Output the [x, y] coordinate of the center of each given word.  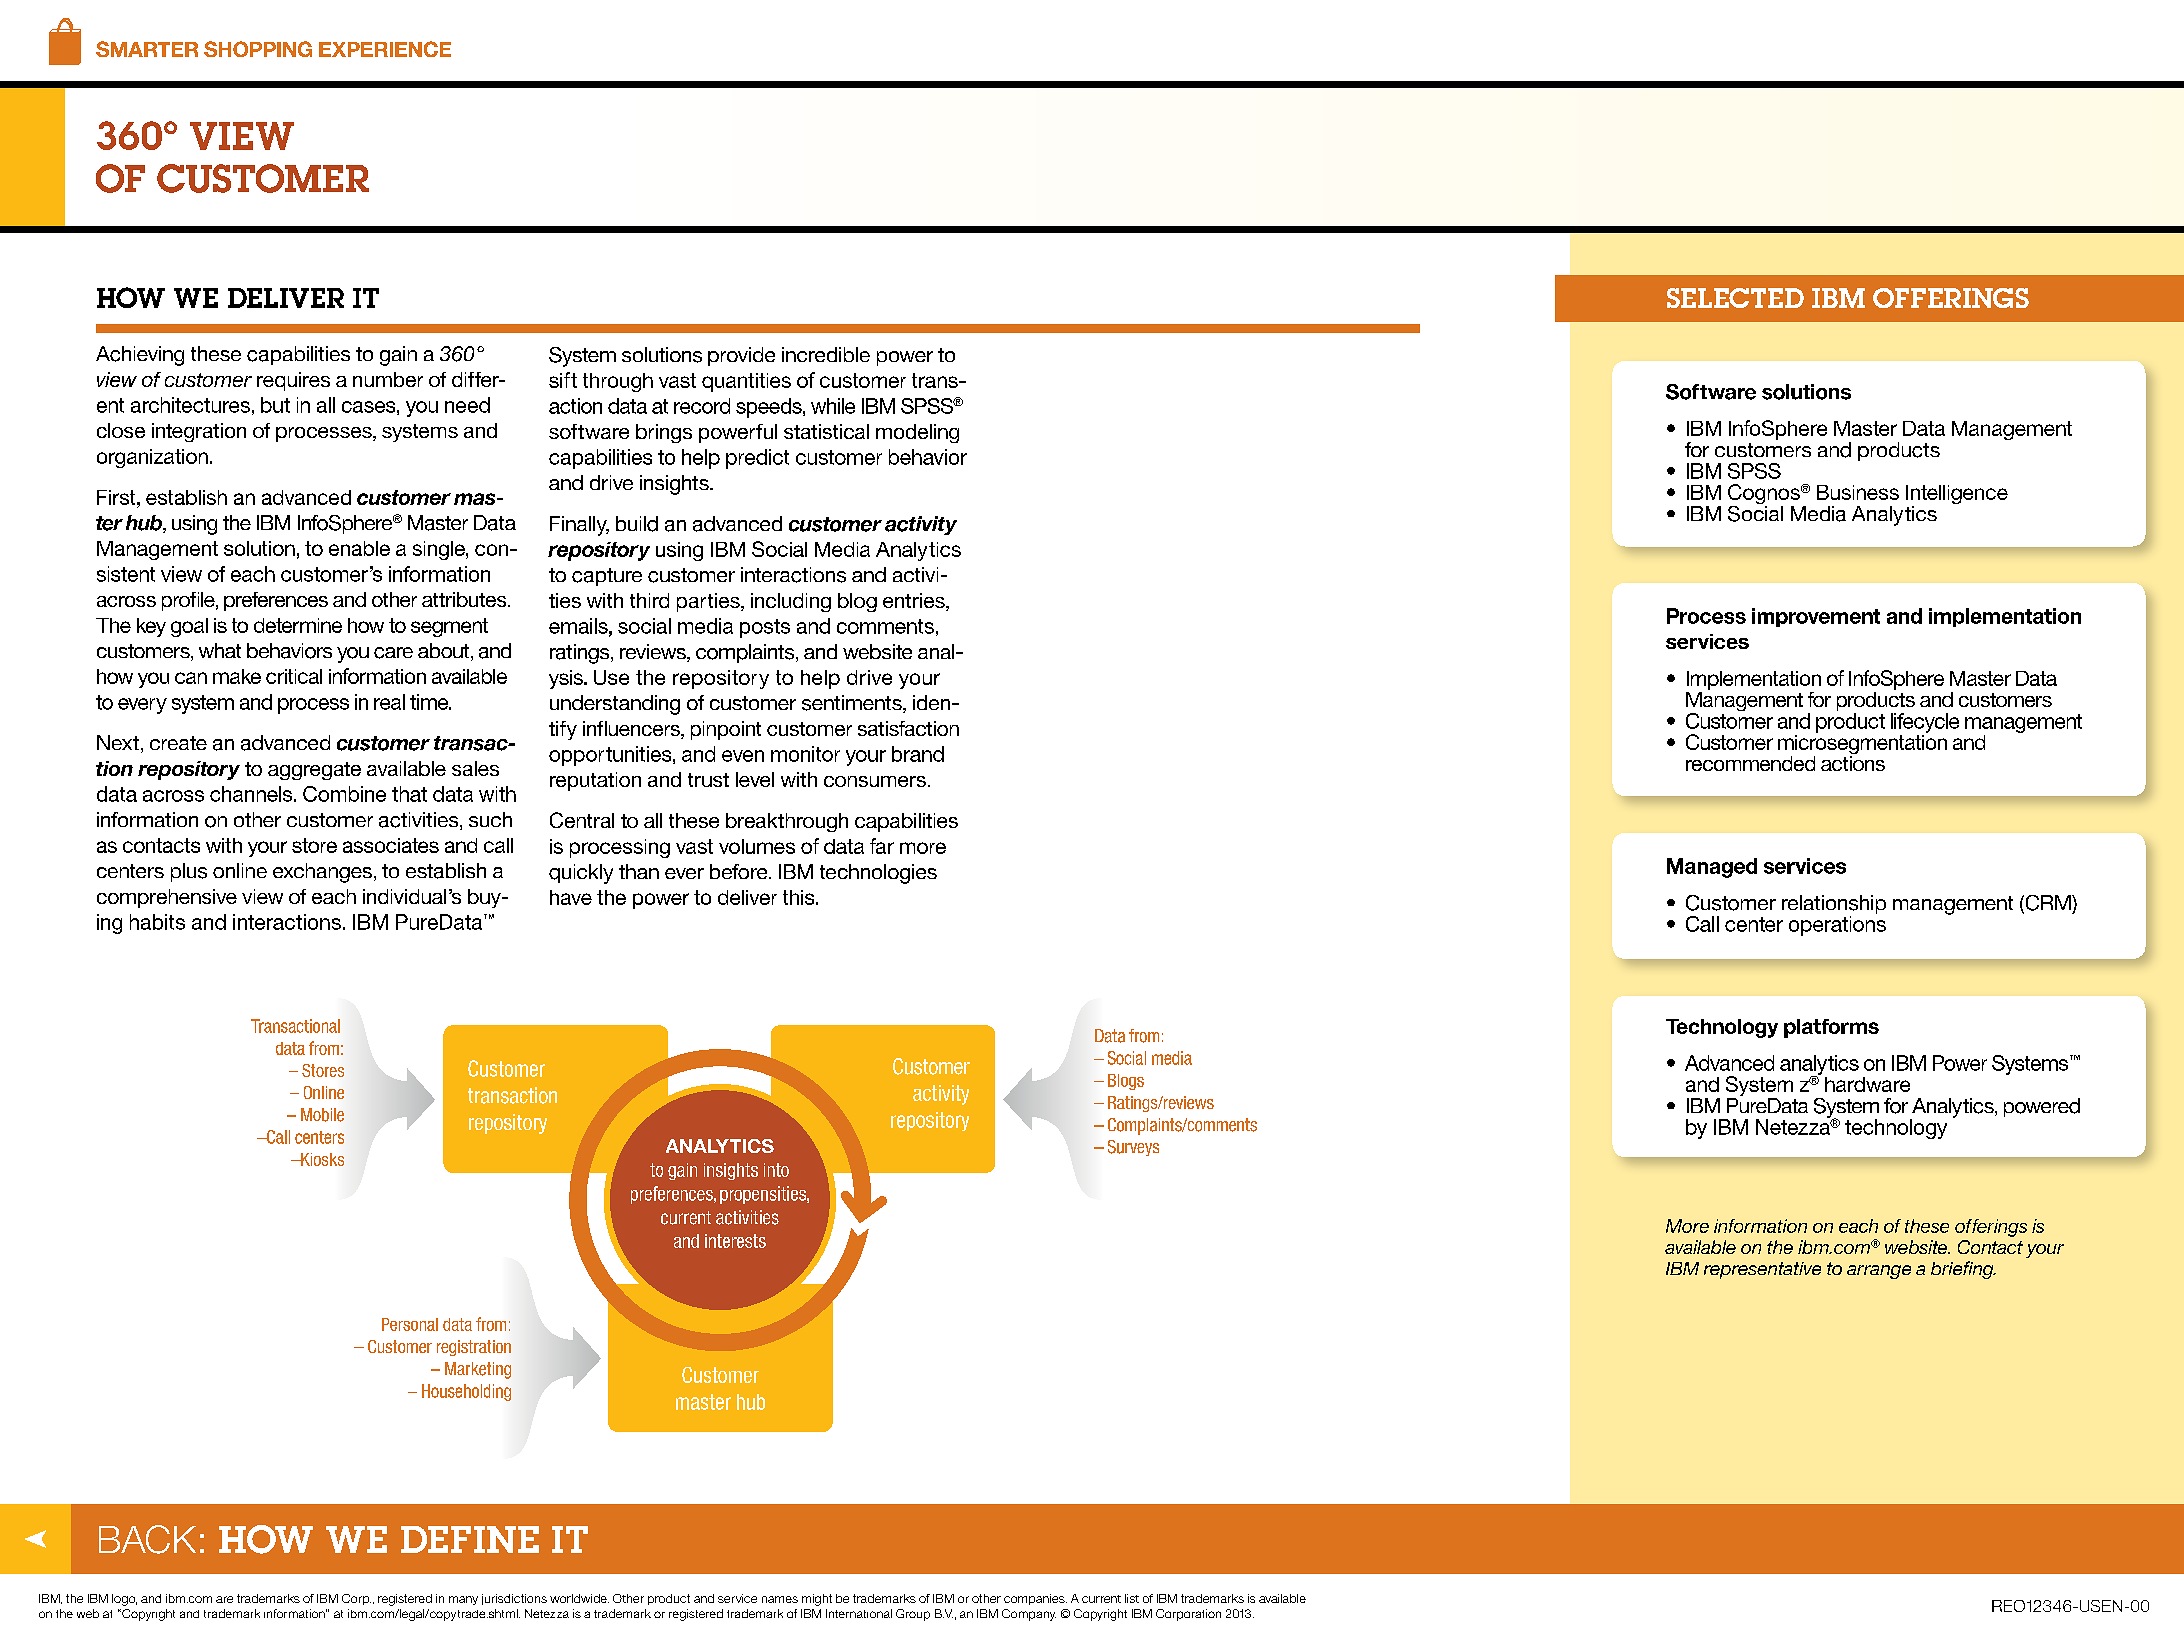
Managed [1712, 868]
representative [1762, 1270]
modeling [917, 433]
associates [391, 845]
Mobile [322, 1115]
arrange [1879, 1272]
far [882, 846]
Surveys [1133, 1148]
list [1132, 1598]
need [467, 405]
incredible [826, 354]
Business [1858, 492]
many [463, 1600]
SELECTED [1735, 298]
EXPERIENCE [385, 49]
